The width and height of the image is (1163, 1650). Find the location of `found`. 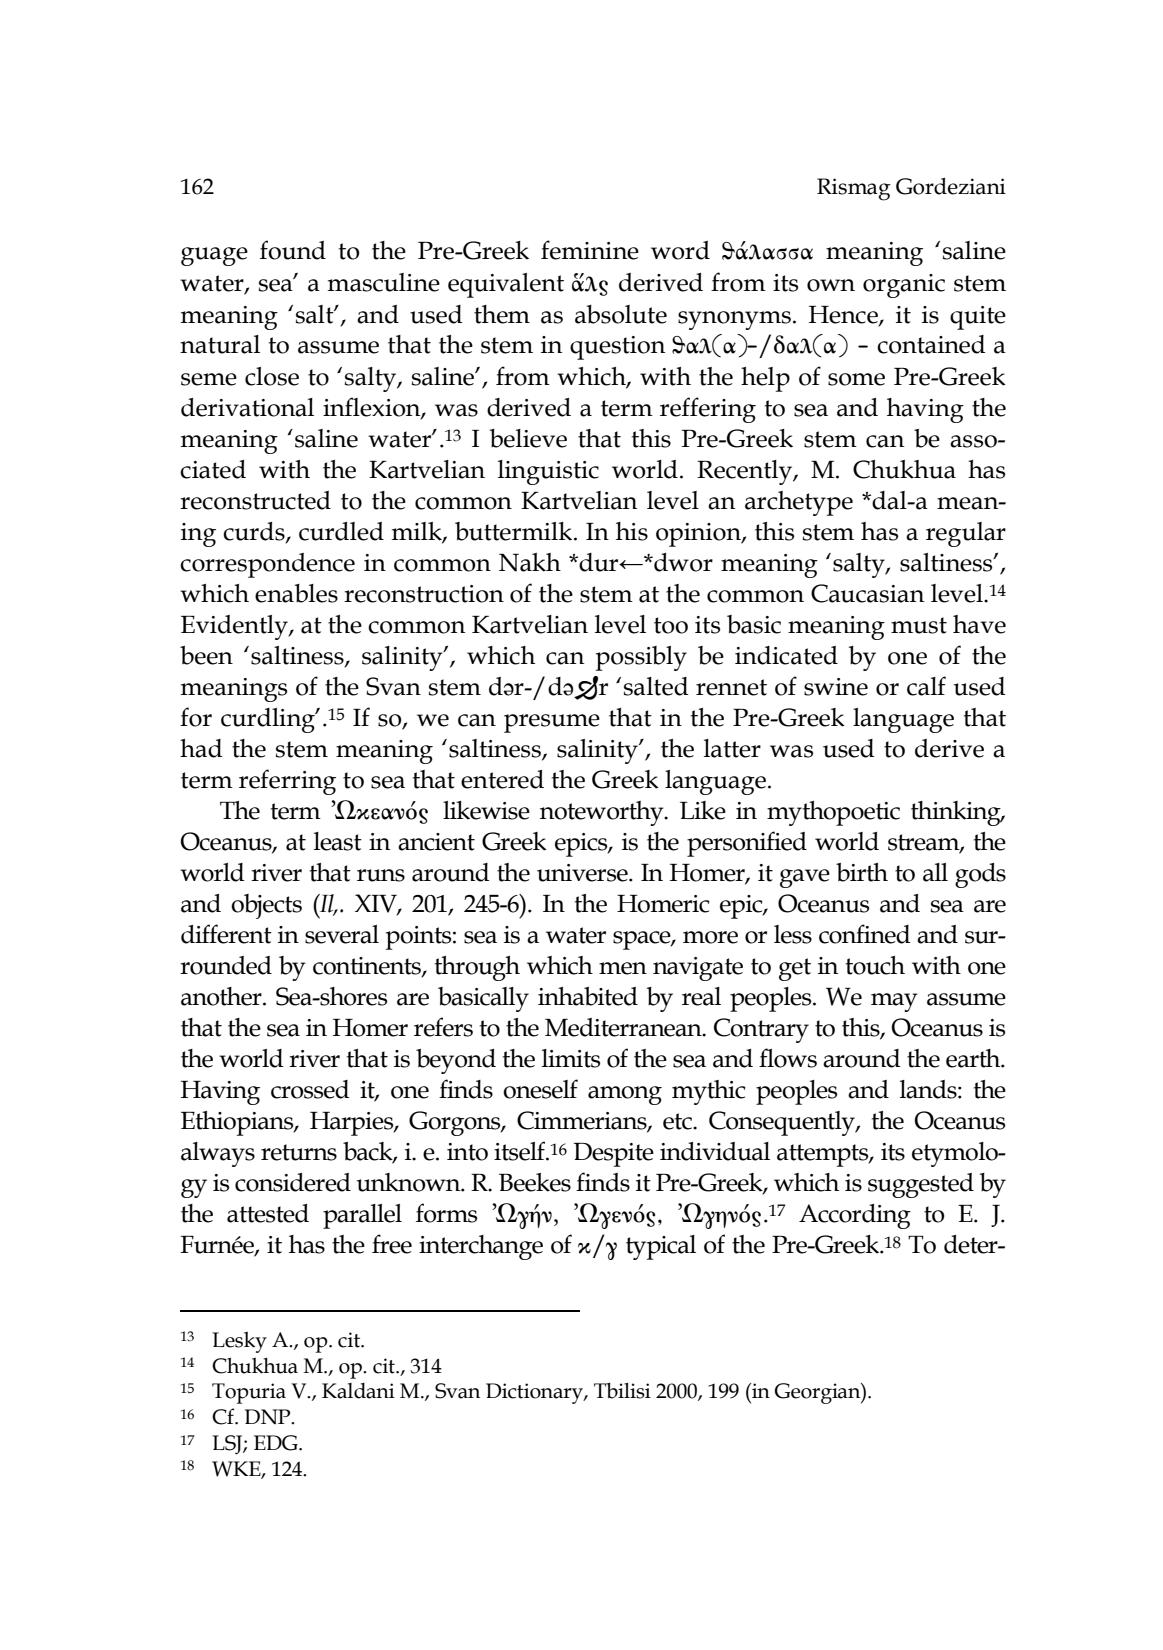

found is located at coordinates (293, 250).
